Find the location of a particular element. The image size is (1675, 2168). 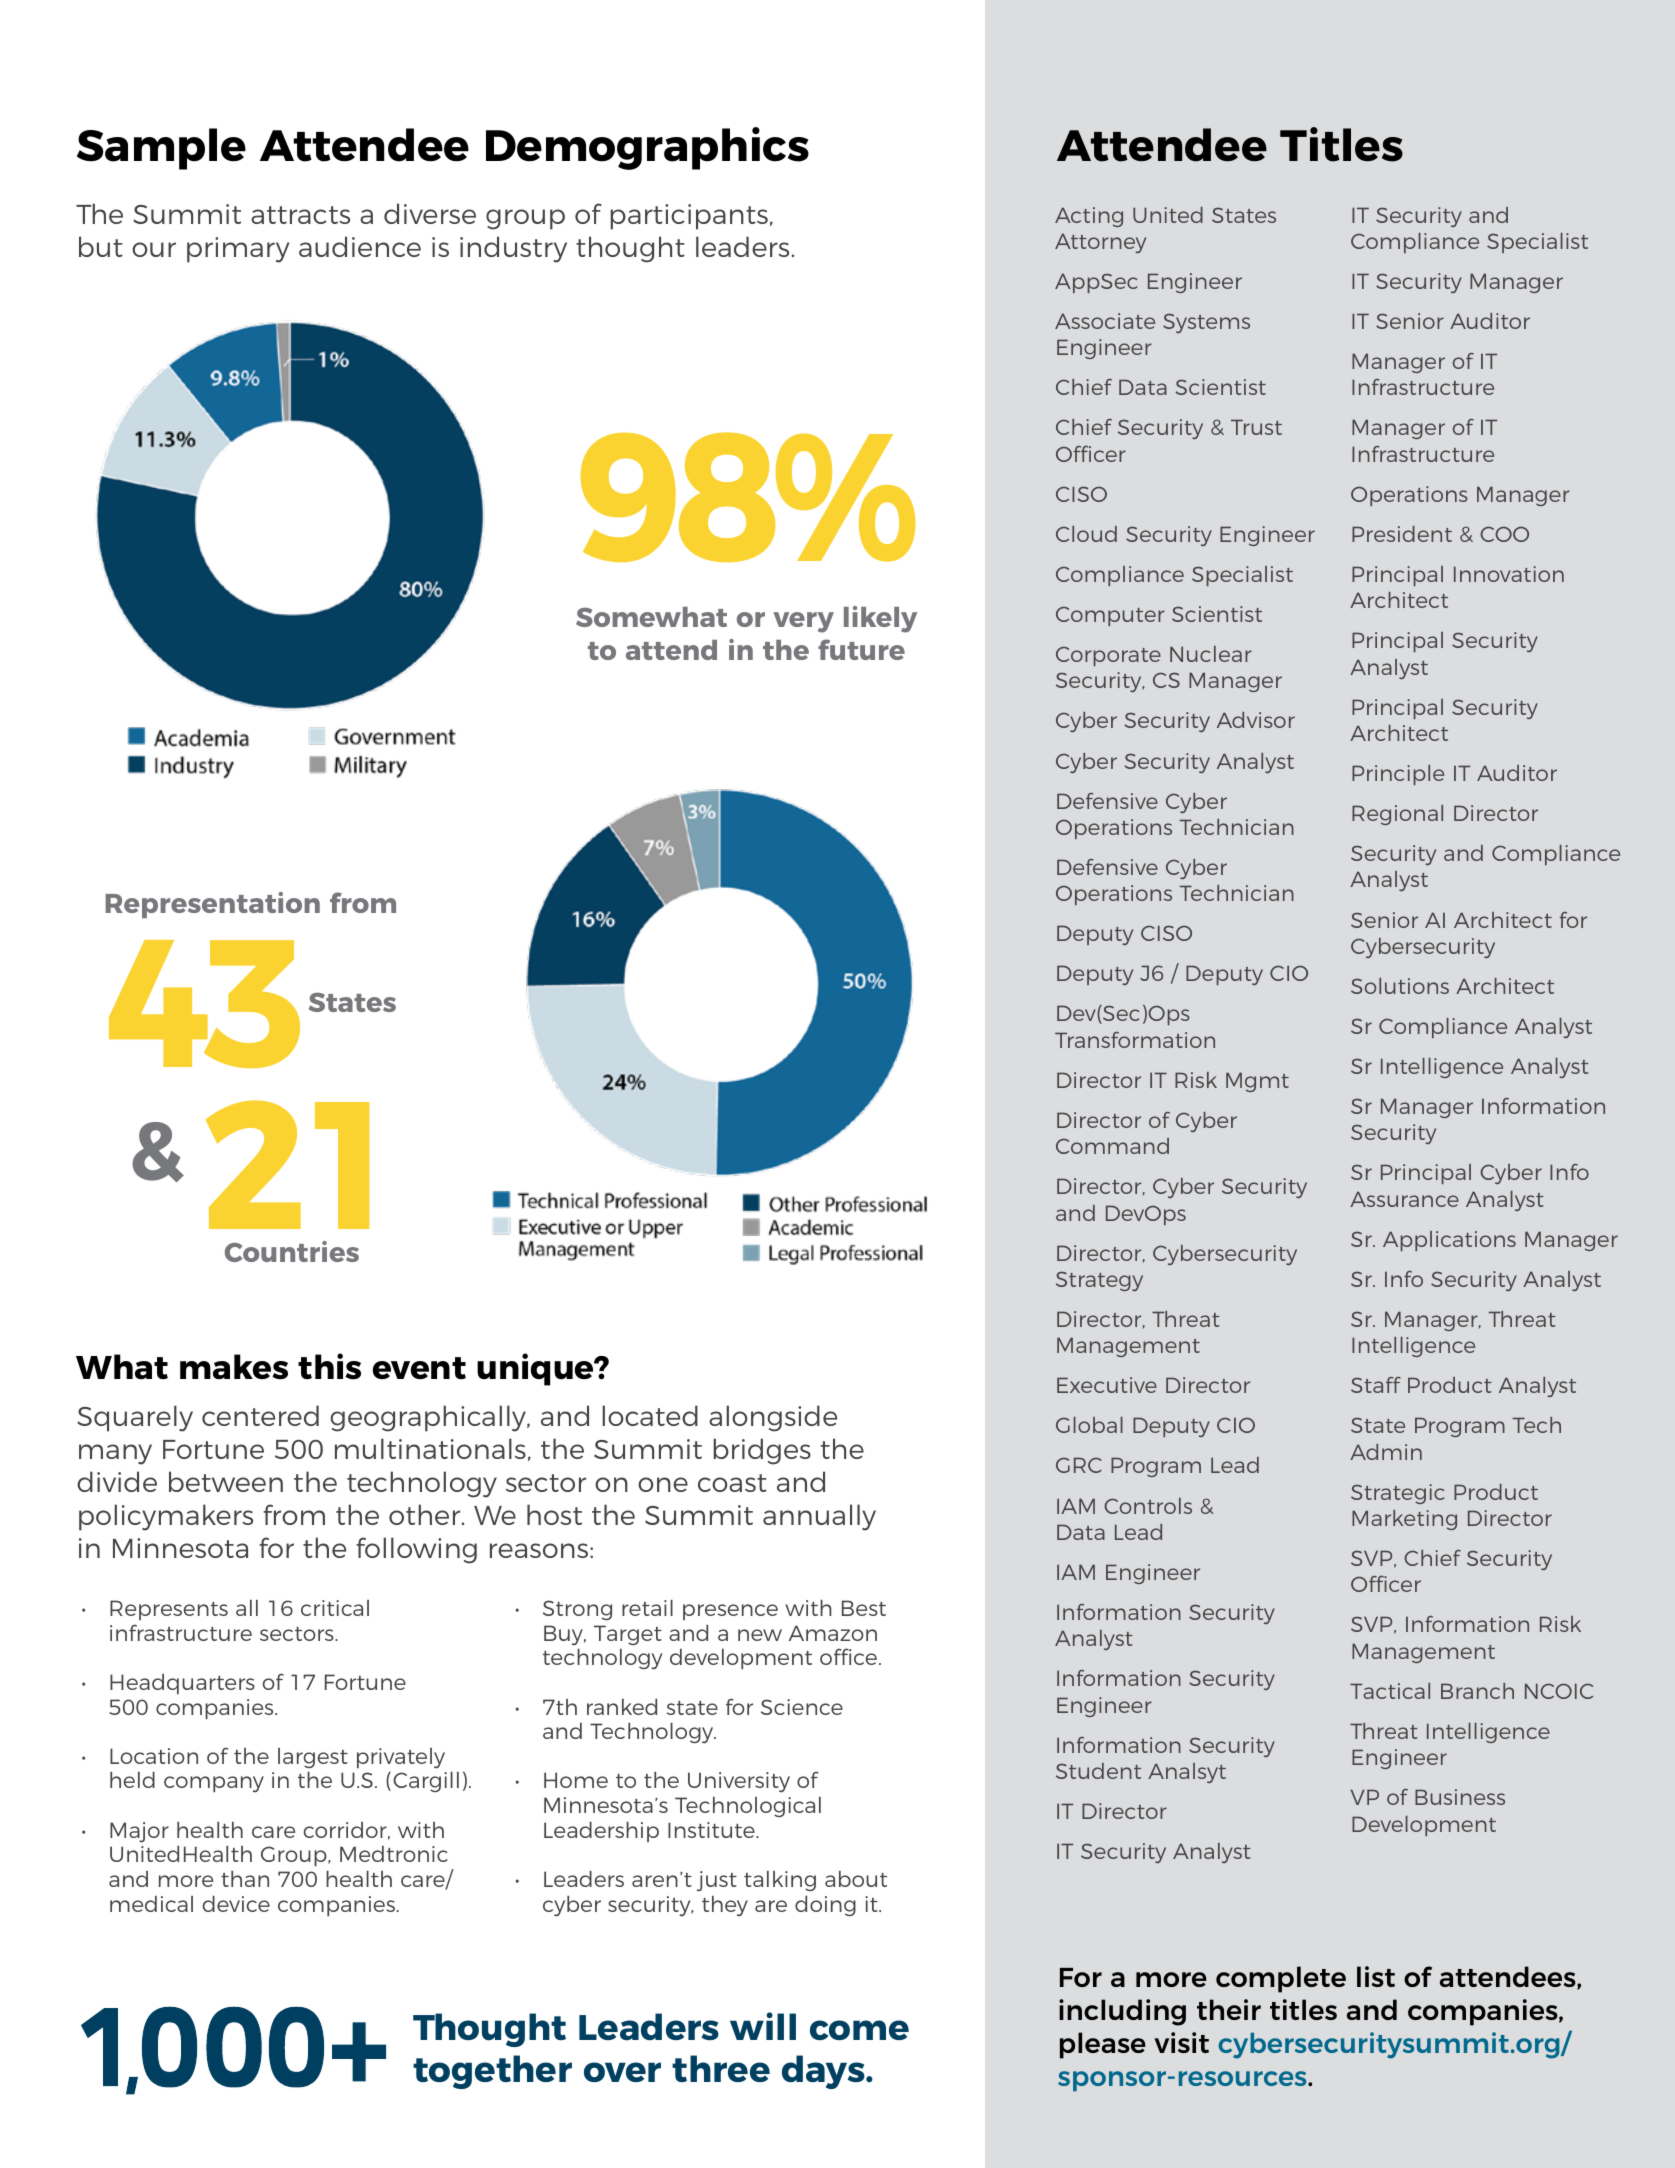

attracts is located at coordinates (300, 215).
